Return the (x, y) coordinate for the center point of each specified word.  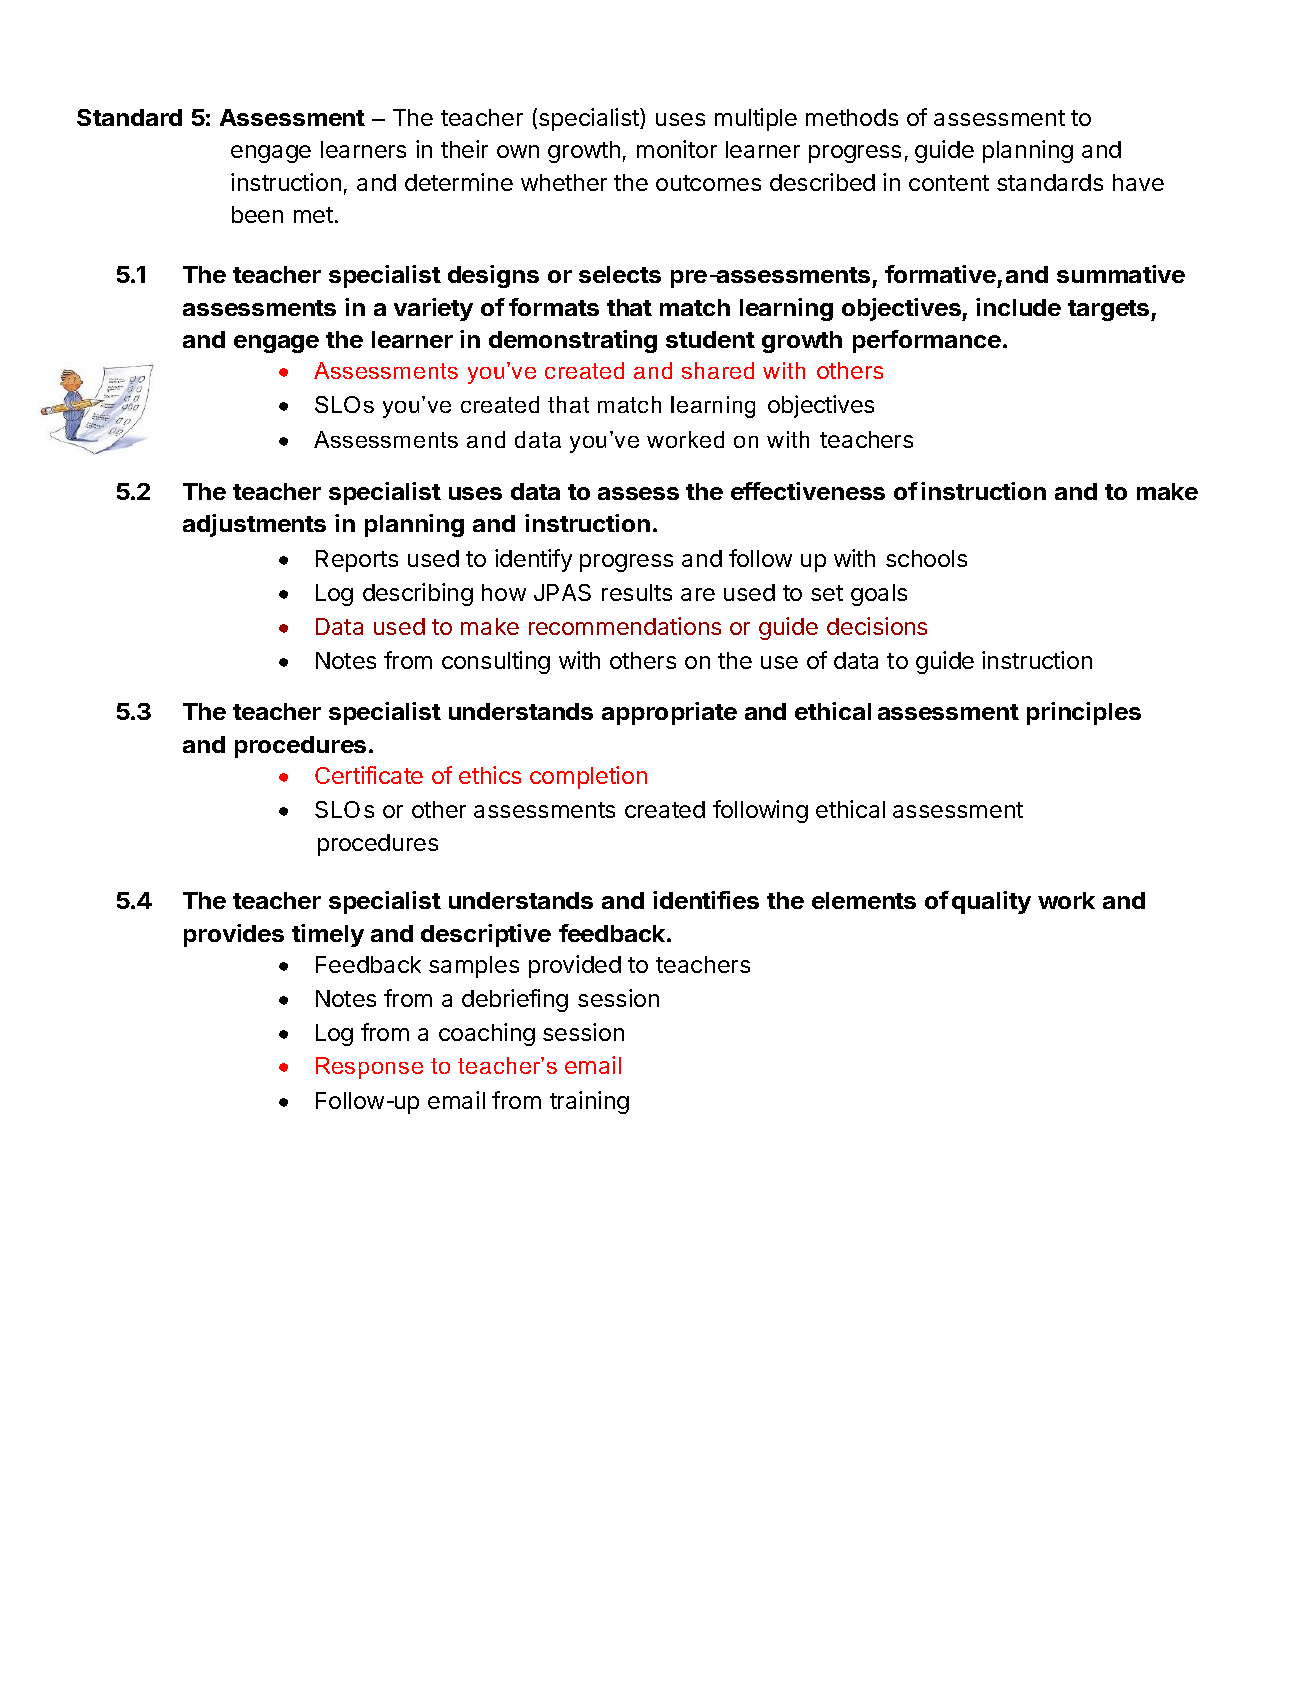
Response (369, 1068)
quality (991, 902)
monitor (677, 149)
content (949, 183)
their (464, 149)
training (589, 1102)
